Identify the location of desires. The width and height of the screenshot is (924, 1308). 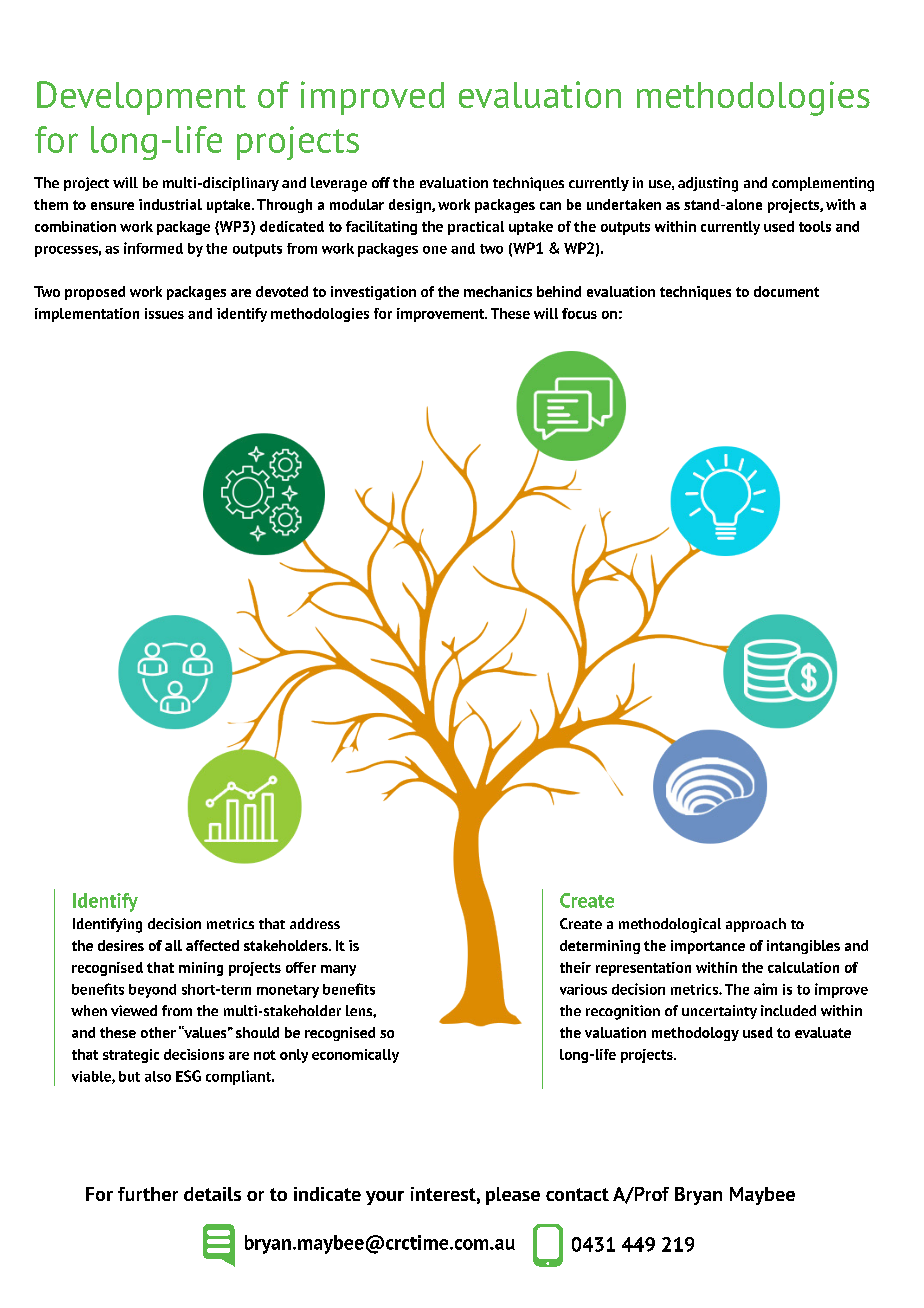
(121, 945).
